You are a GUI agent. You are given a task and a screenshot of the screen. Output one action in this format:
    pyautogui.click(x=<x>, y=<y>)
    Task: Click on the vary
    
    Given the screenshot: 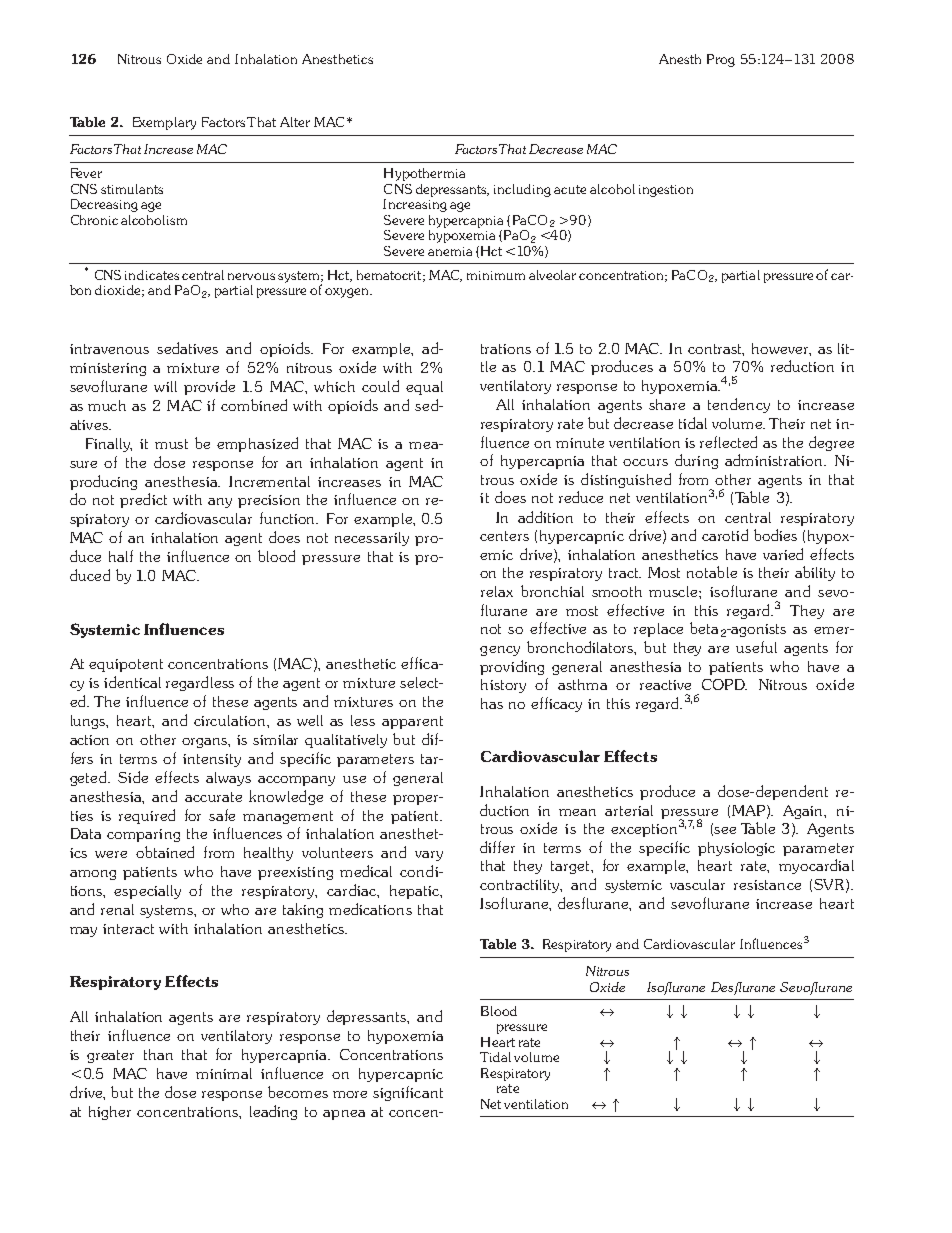 What is the action you would take?
    pyautogui.click(x=429, y=856)
